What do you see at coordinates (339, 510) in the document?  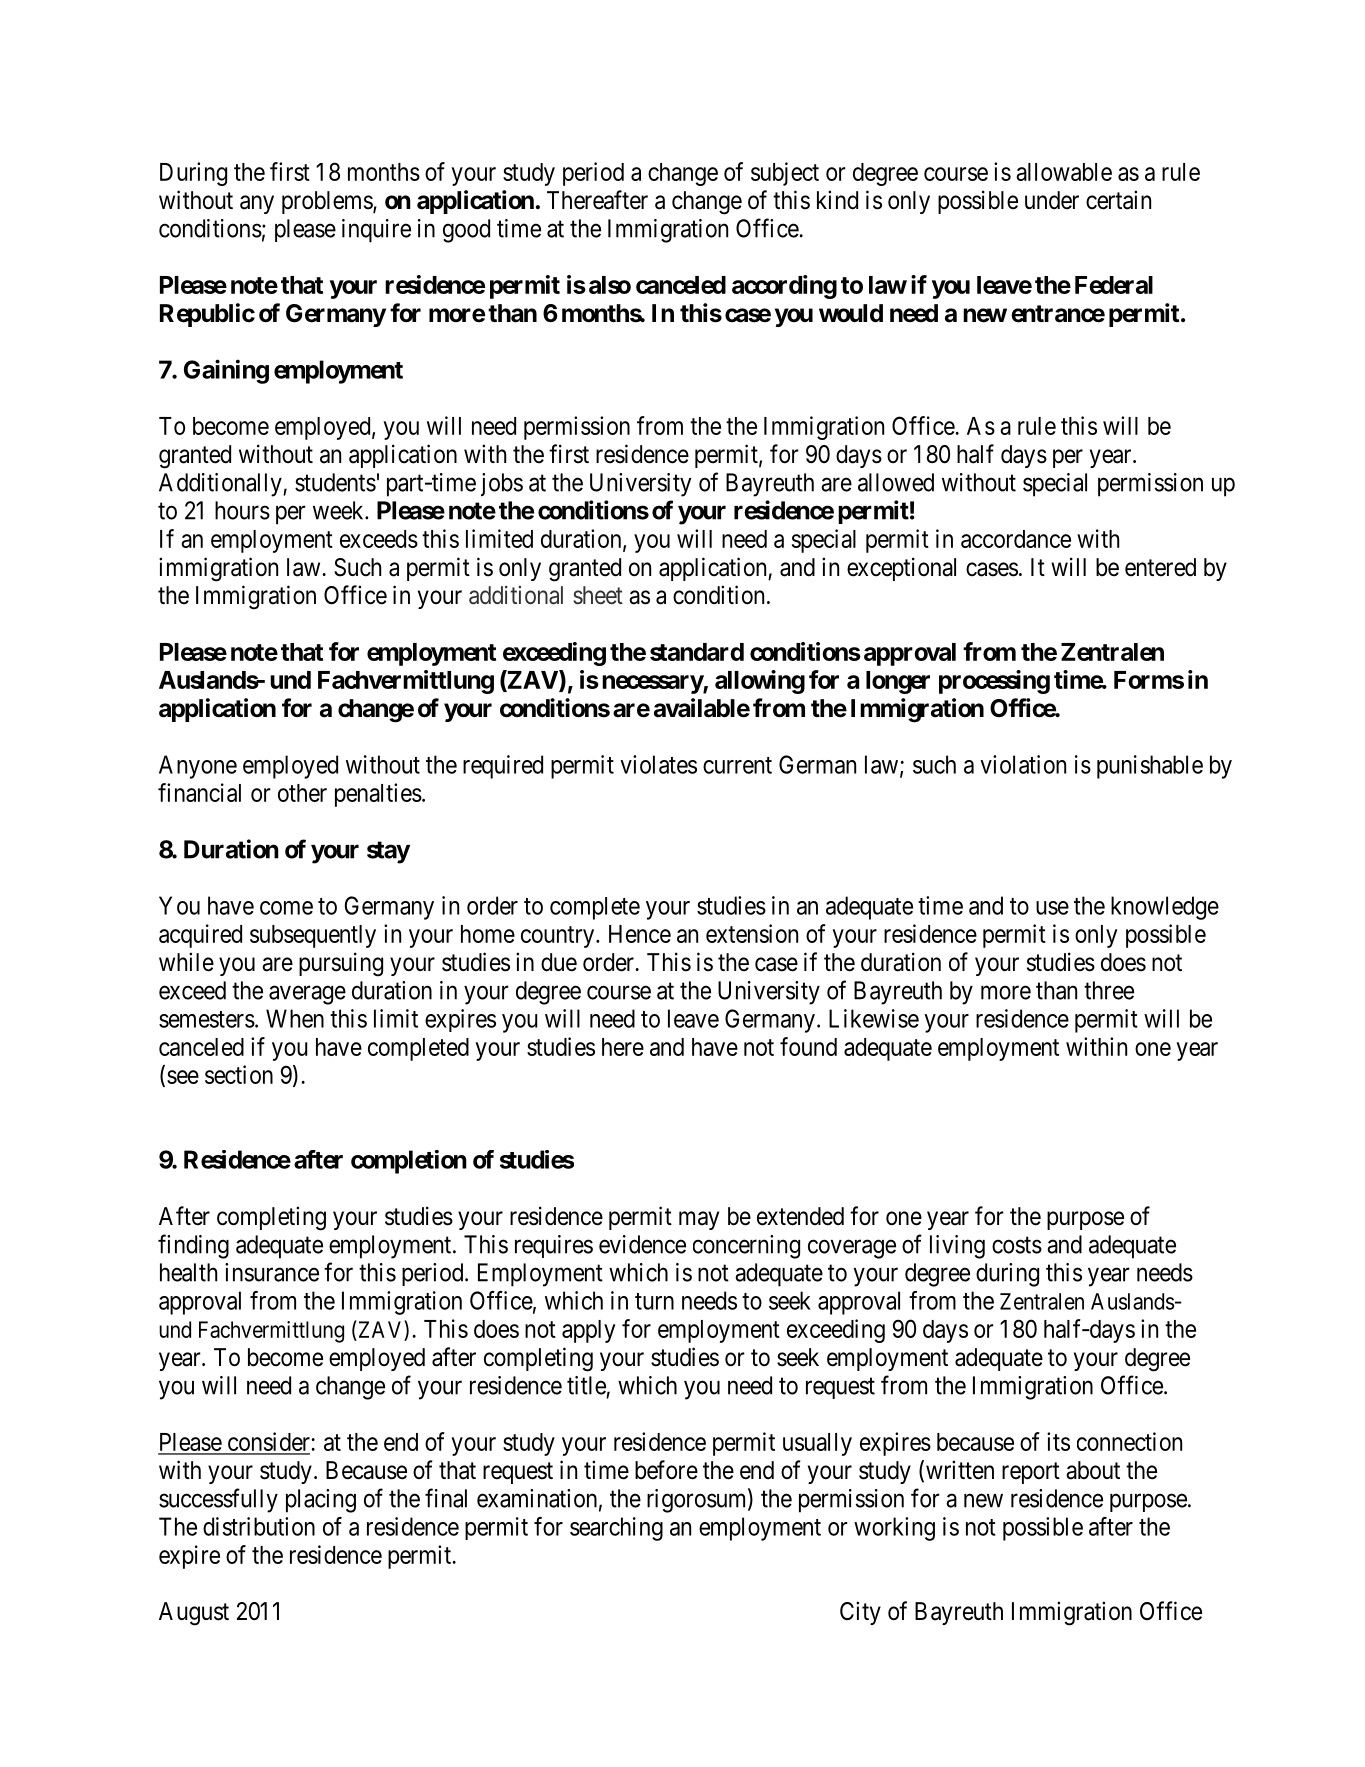 I see `week` at bounding box center [339, 510].
